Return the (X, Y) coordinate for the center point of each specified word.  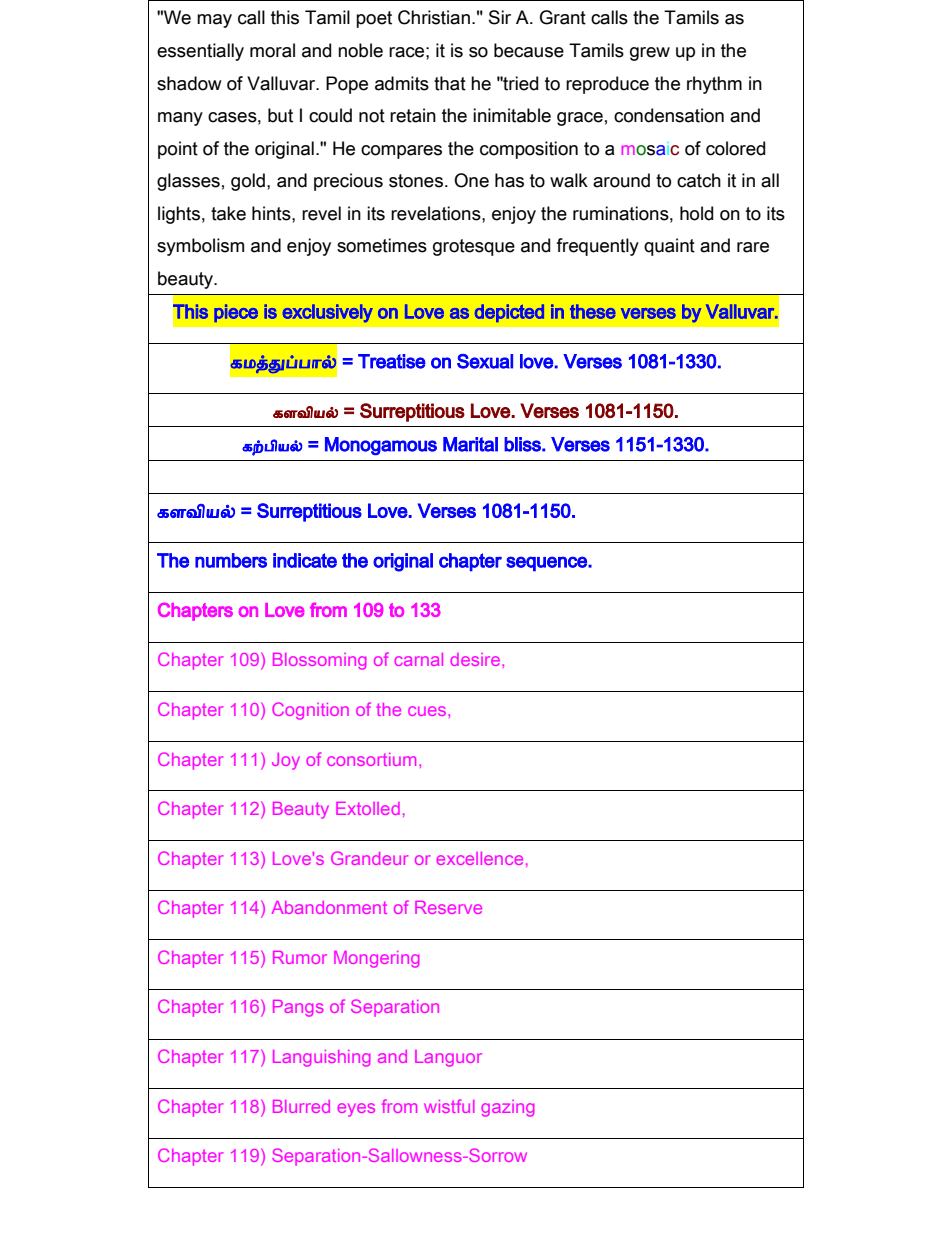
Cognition (310, 711)
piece (236, 313)
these (593, 311)
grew (650, 54)
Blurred (301, 1106)
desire (476, 659)
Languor (448, 1058)
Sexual (485, 361)
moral (272, 50)
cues (428, 711)
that (450, 83)
